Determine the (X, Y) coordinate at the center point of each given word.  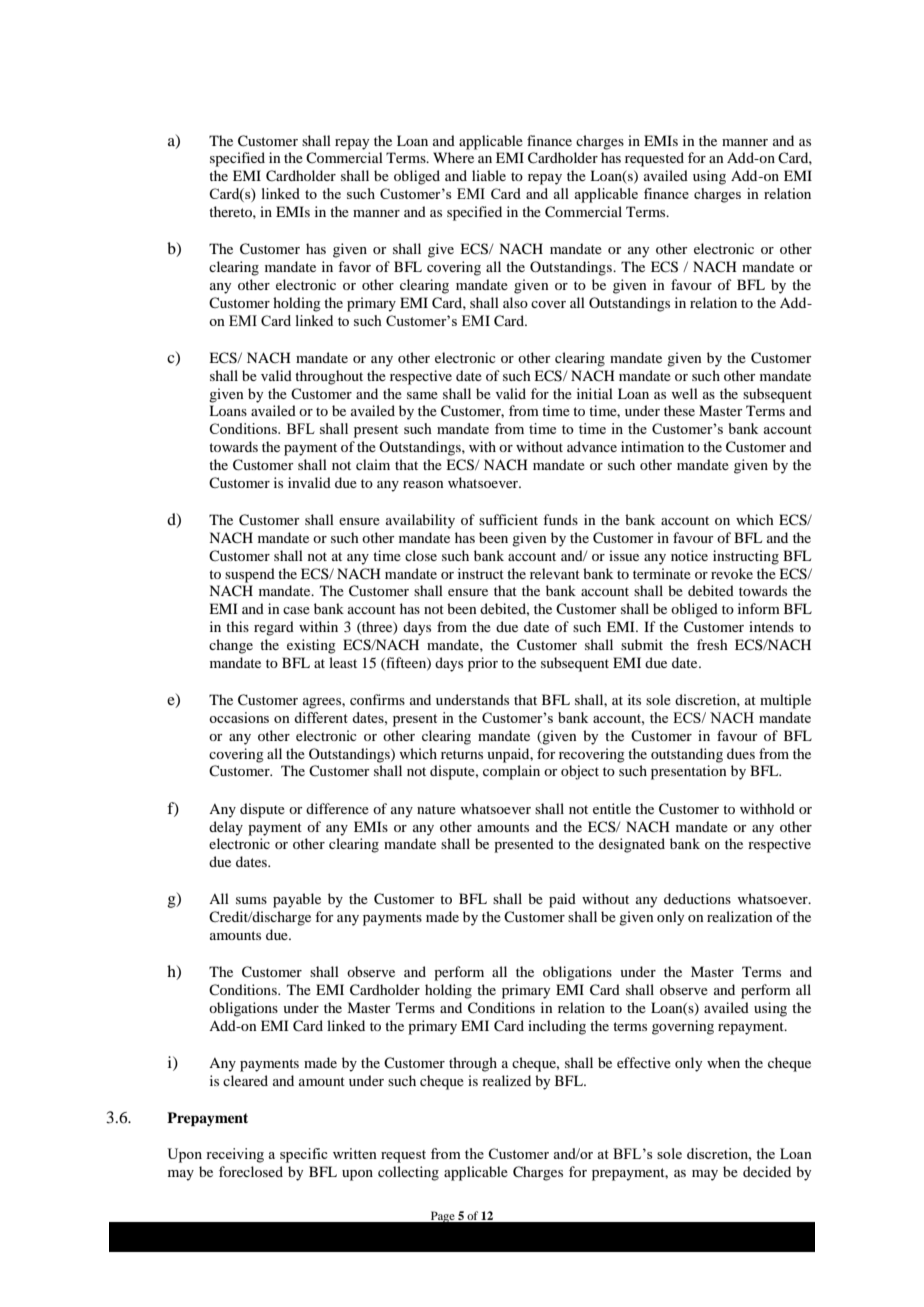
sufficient (508, 519)
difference (337, 808)
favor (354, 266)
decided (767, 1171)
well (685, 393)
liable (489, 175)
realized (506, 1080)
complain (511, 772)
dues (741, 753)
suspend (250, 575)
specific (304, 1155)
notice (689, 555)
